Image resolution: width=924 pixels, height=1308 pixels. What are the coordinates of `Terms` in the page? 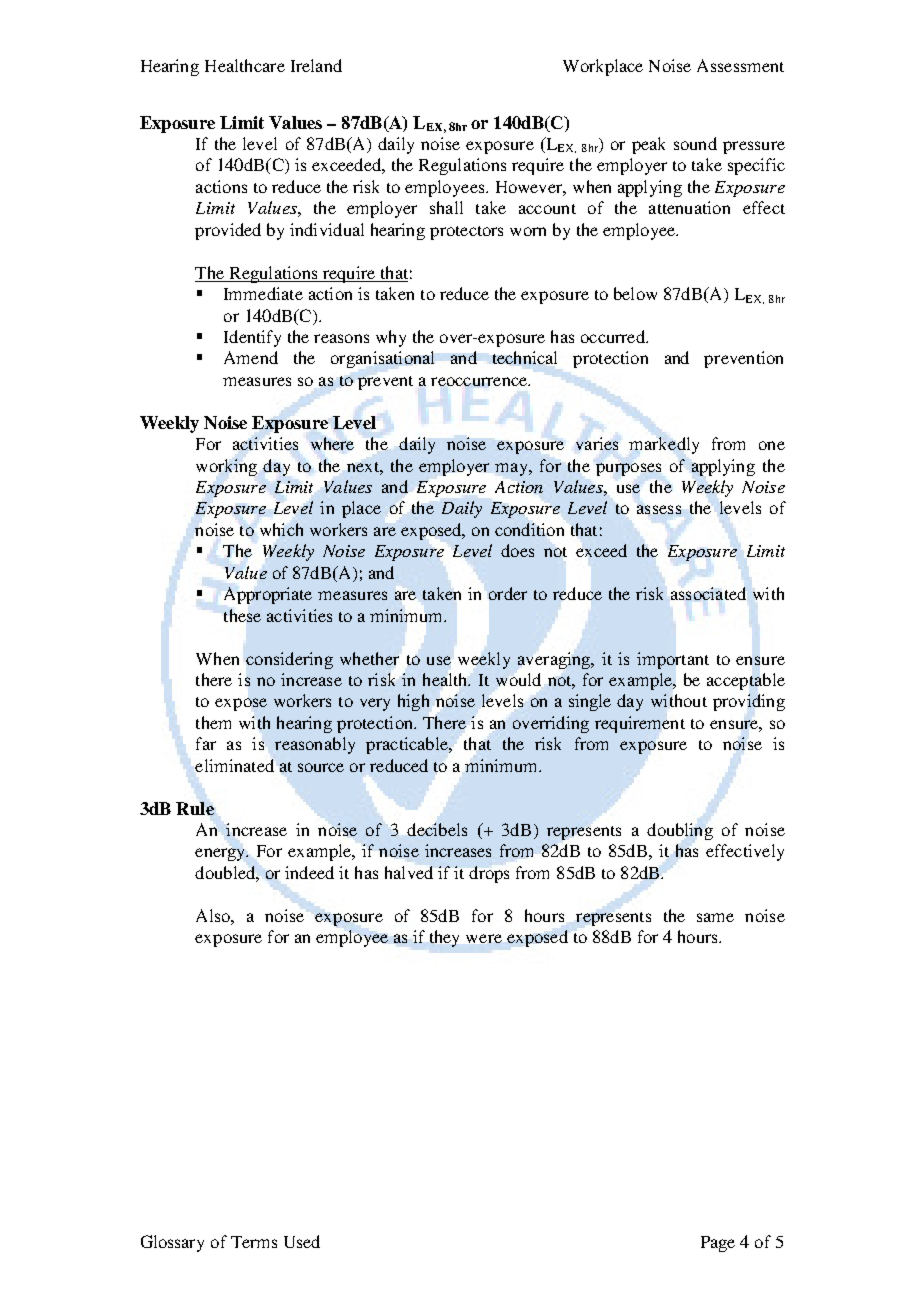 It's located at (254, 1242).
